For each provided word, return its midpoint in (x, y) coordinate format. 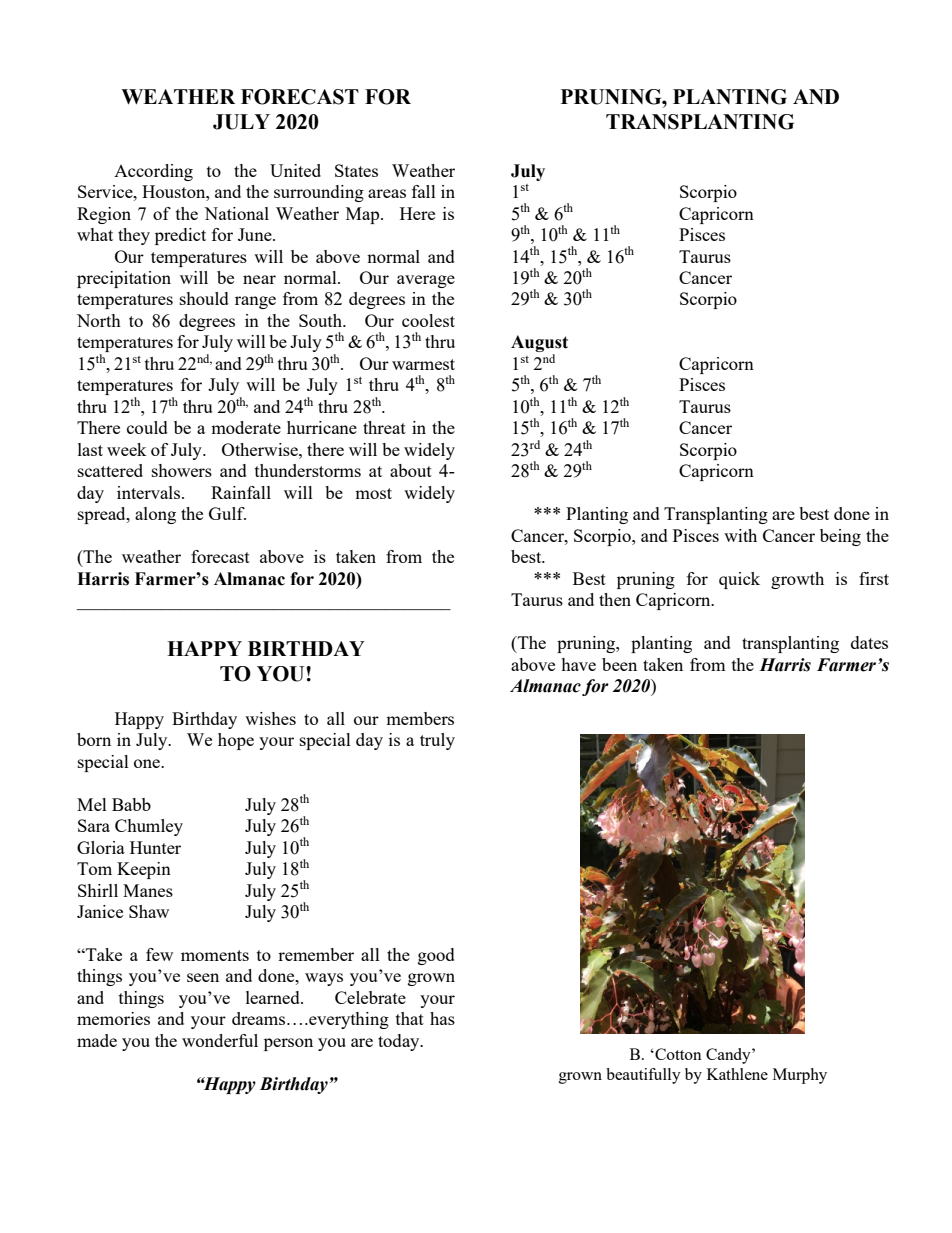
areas (387, 193)
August (539, 345)
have (578, 664)
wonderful (220, 1040)
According (153, 172)
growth (797, 580)
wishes (270, 718)
